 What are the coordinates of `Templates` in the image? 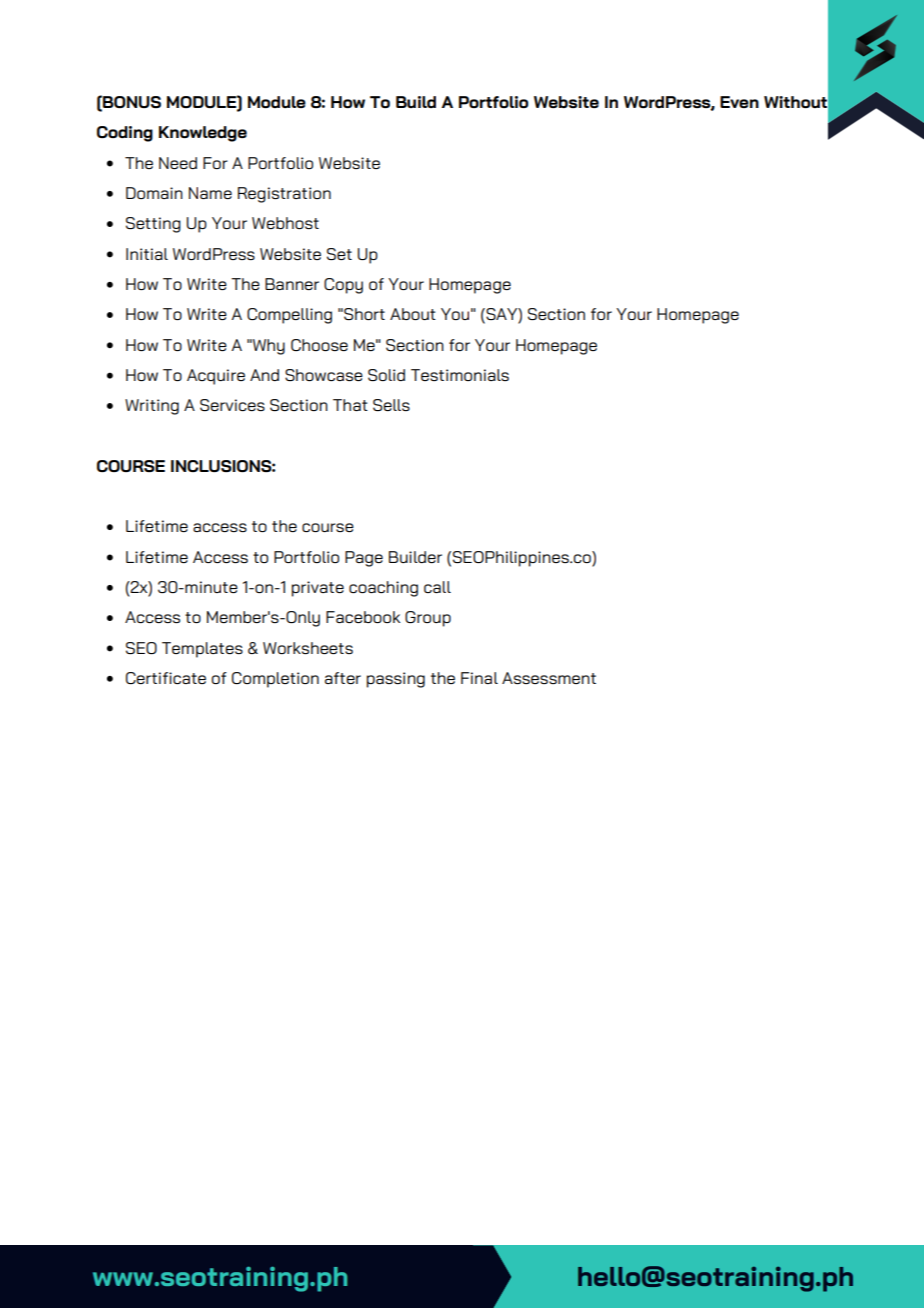 It's located at (202, 650).
